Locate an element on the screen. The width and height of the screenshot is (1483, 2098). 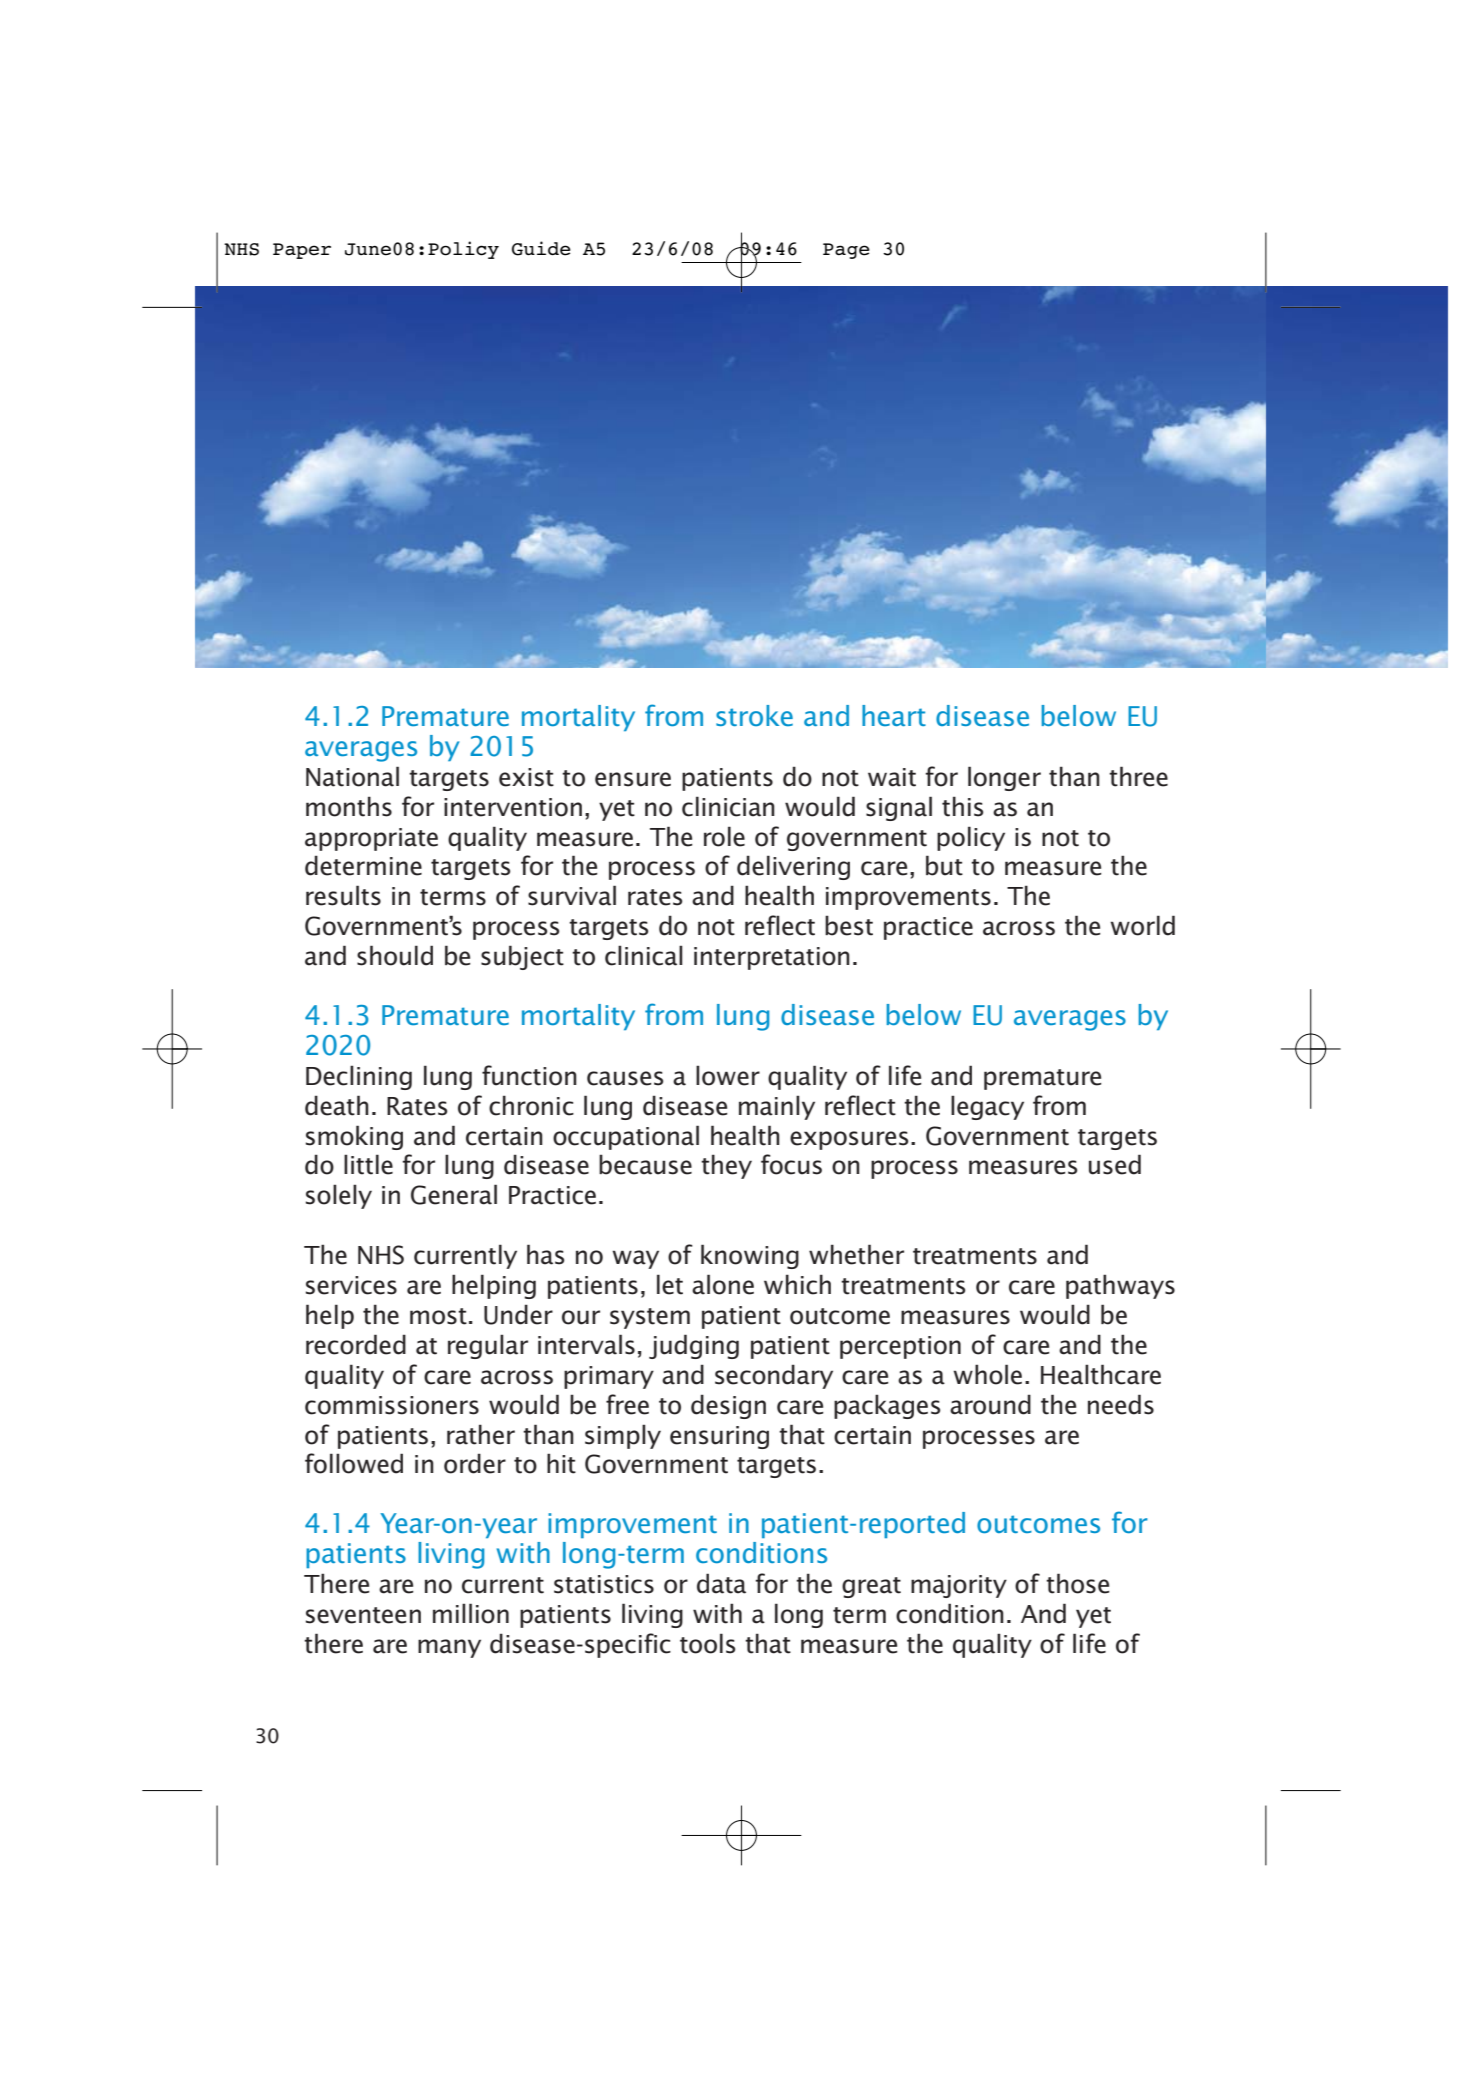
Paper is located at coordinates (302, 251).
